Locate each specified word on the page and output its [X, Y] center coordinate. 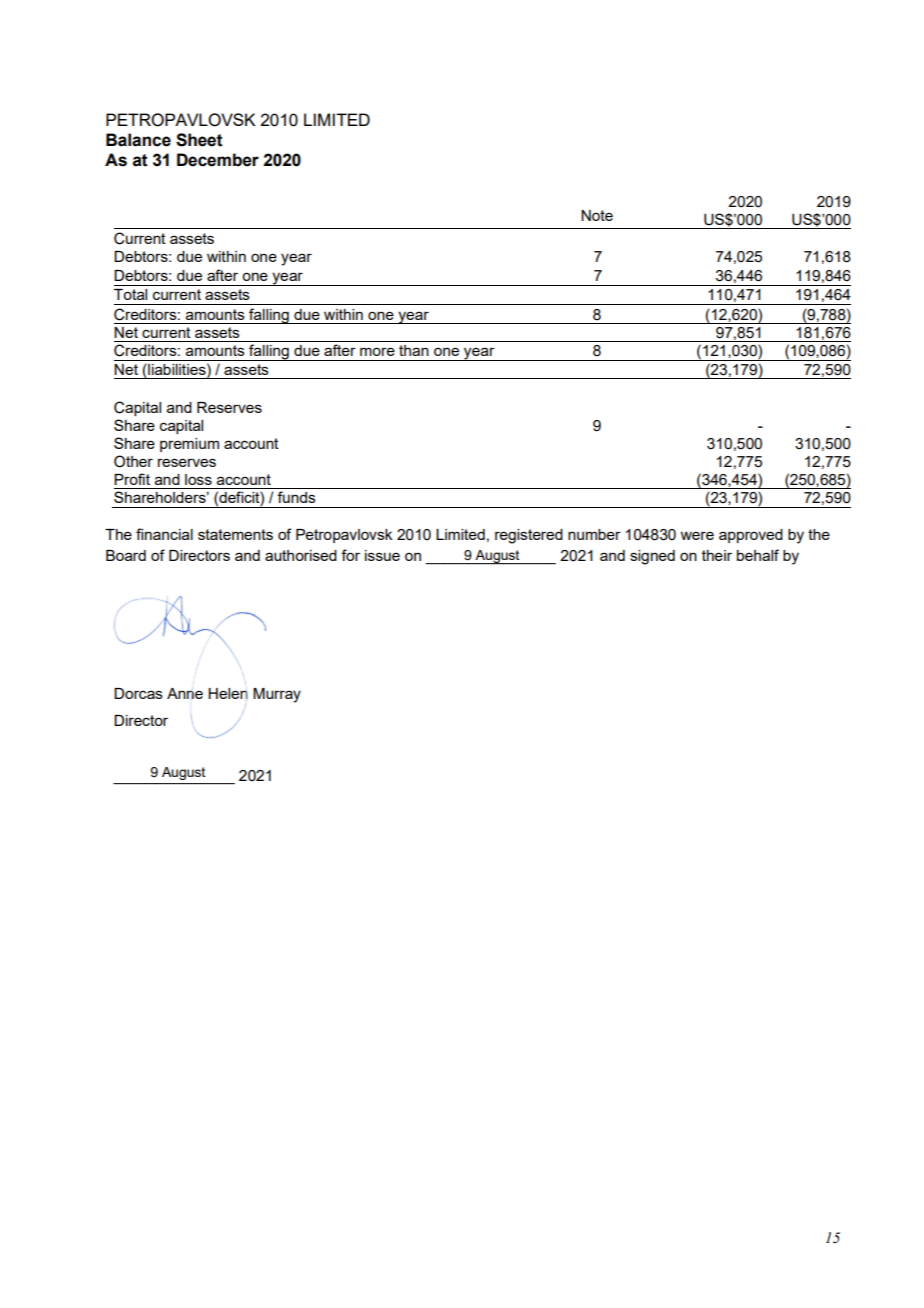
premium [189, 445]
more [377, 351]
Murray [277, 695]
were [697, 535]
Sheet [199, 140]
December [218, 160]
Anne [185, 693]
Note [597, 215]
